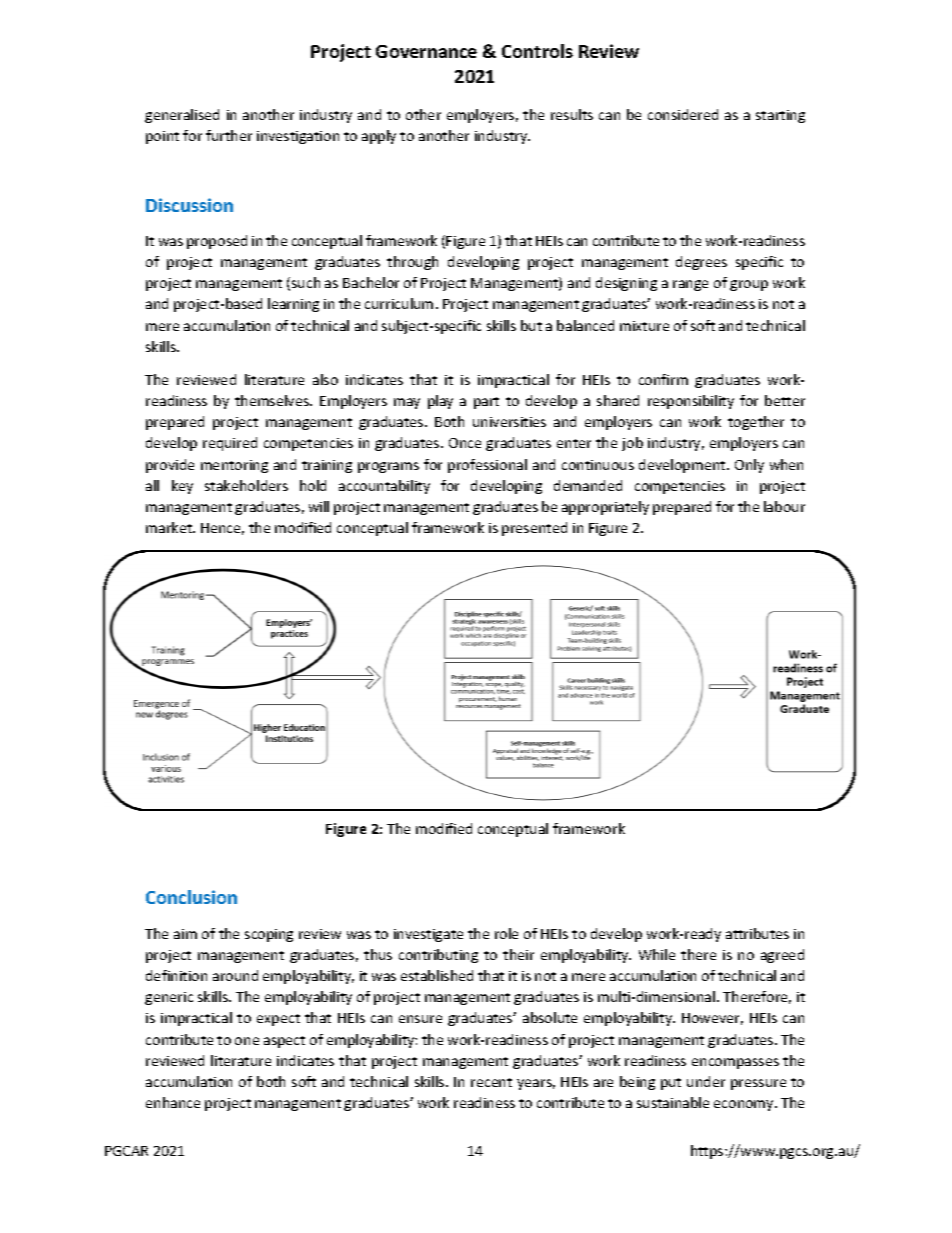 The image size is (952, 1233). What do you see at coordinates (683, 114) in the document?
I see `considered` at bounding box center [683, 114].
